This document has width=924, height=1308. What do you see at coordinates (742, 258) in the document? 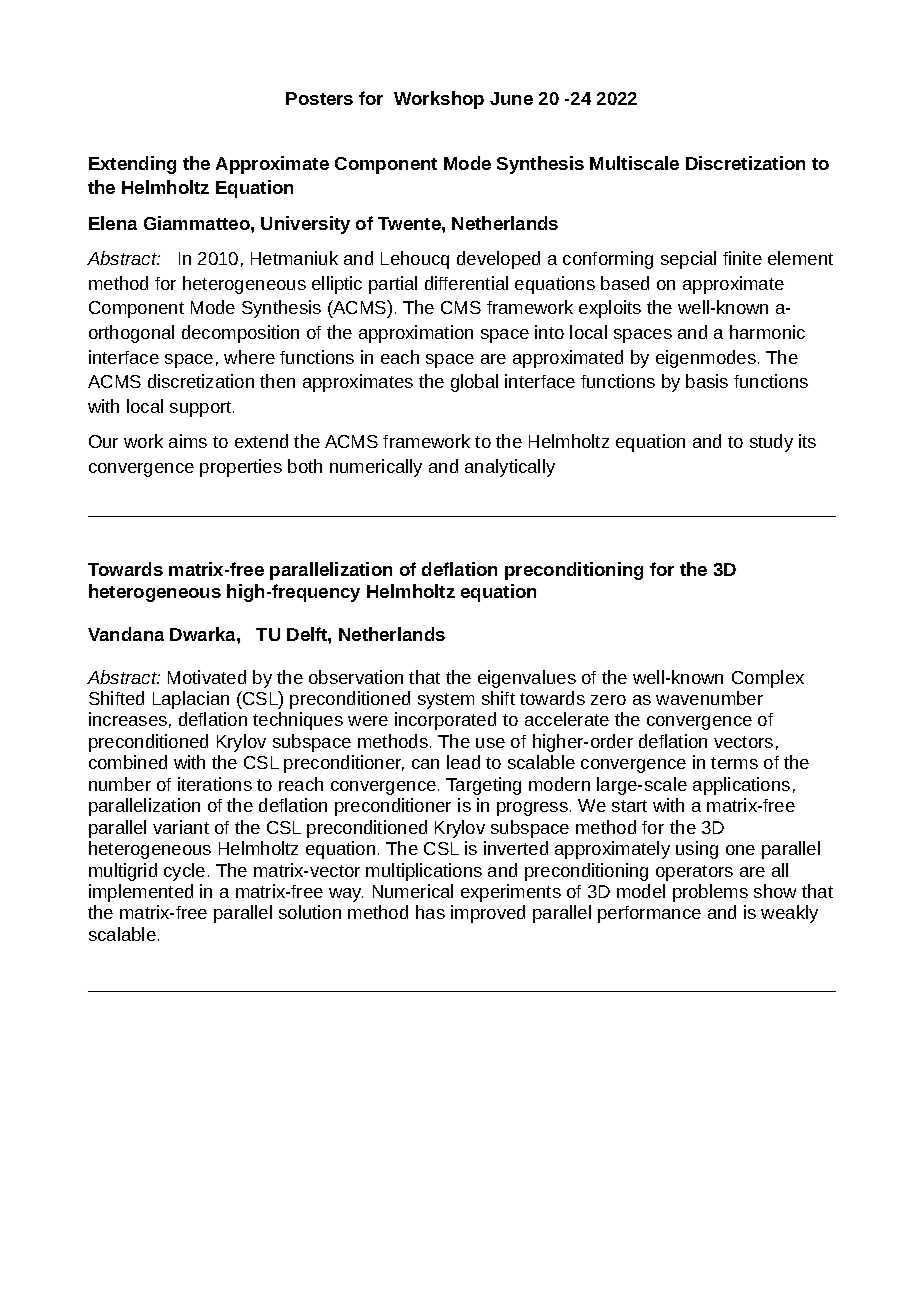
I see `finite` at bounding box center [742, 258].
